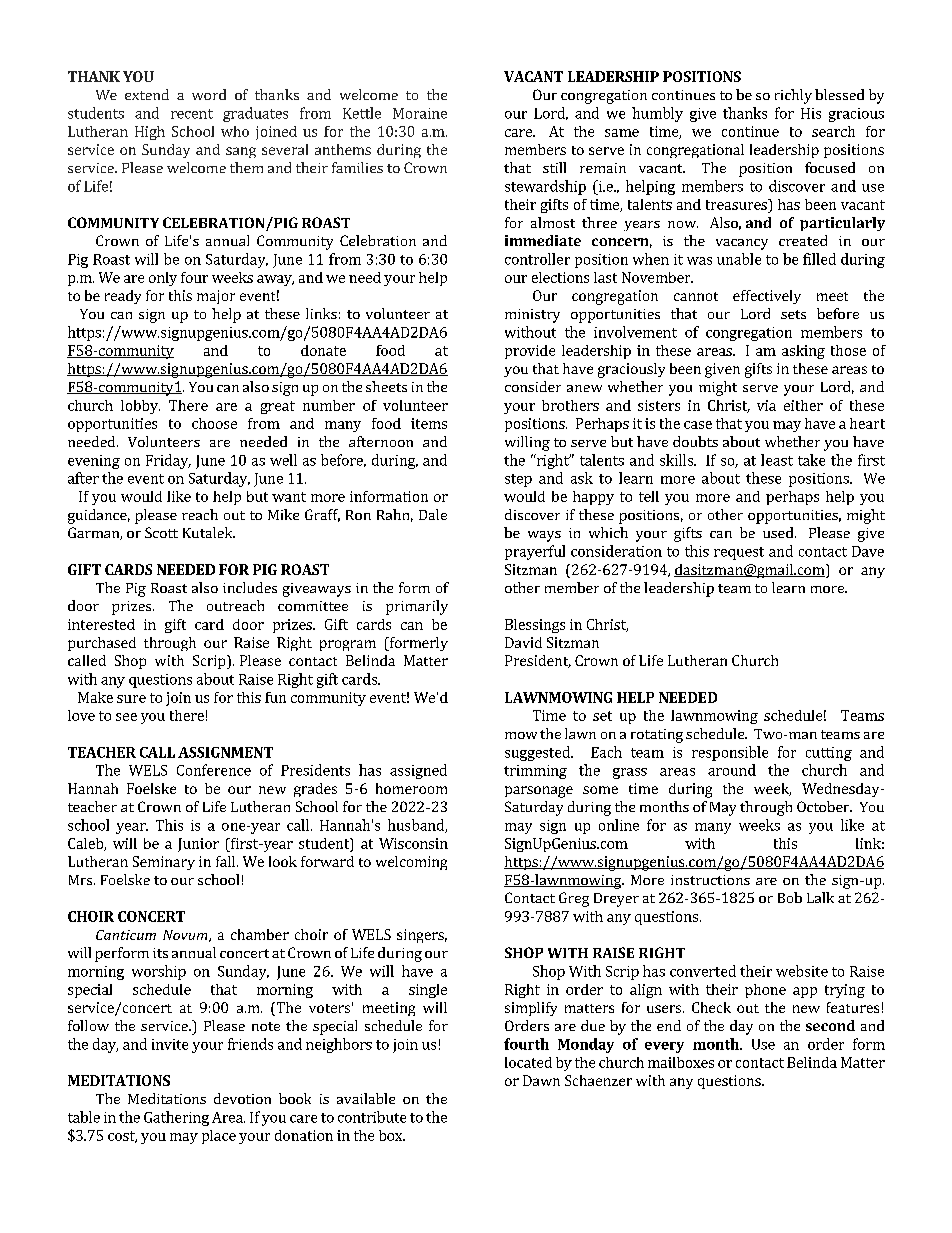 This screenshot has width=952, height=1233. What do you see at coordinates (140, 407) in the screenshot?
I see `lobby` at bounding box center [140, 407].
